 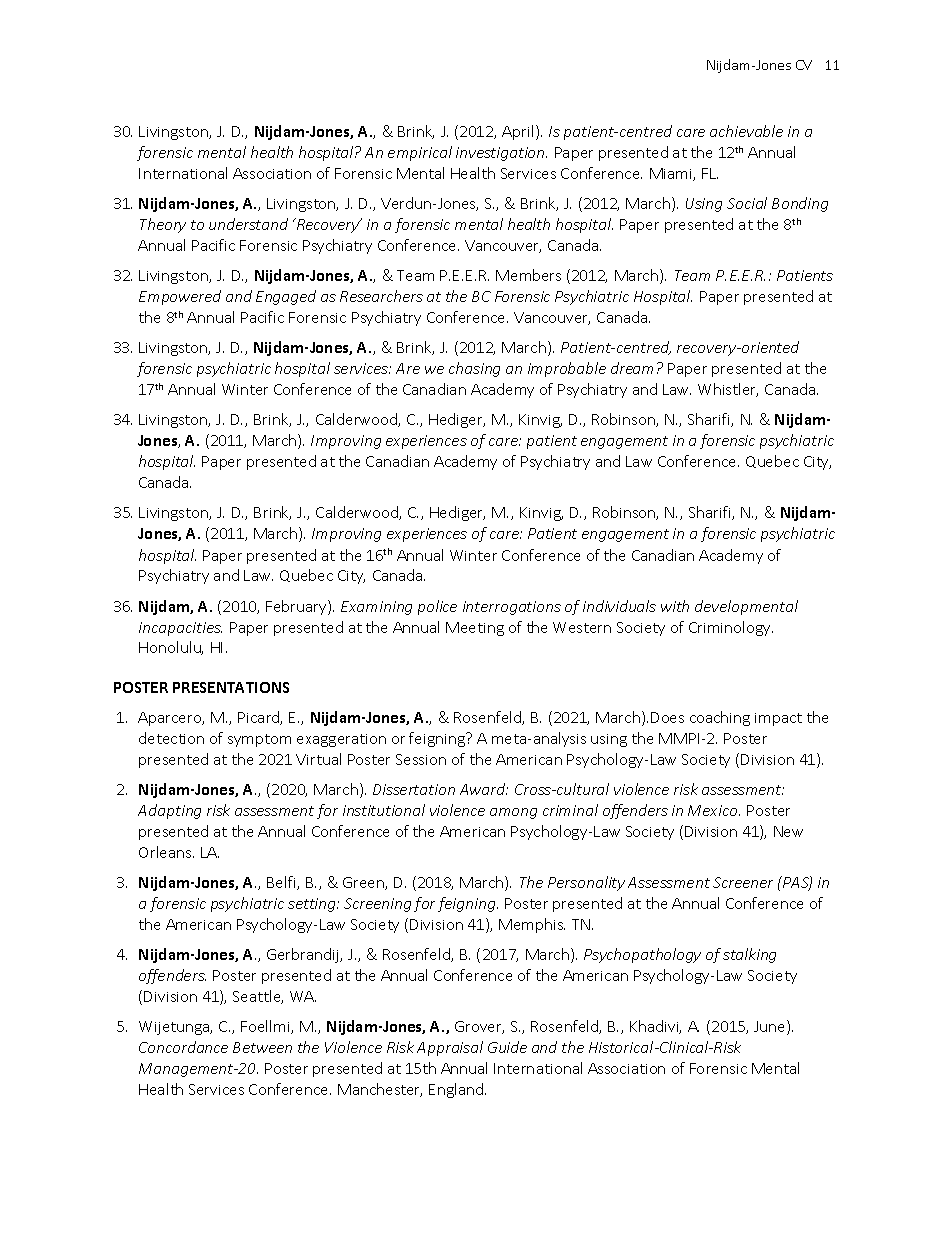 What do you see at coordinates (297, 607) in the screenshot?
I see `February` at bounding box center [297, 607].
